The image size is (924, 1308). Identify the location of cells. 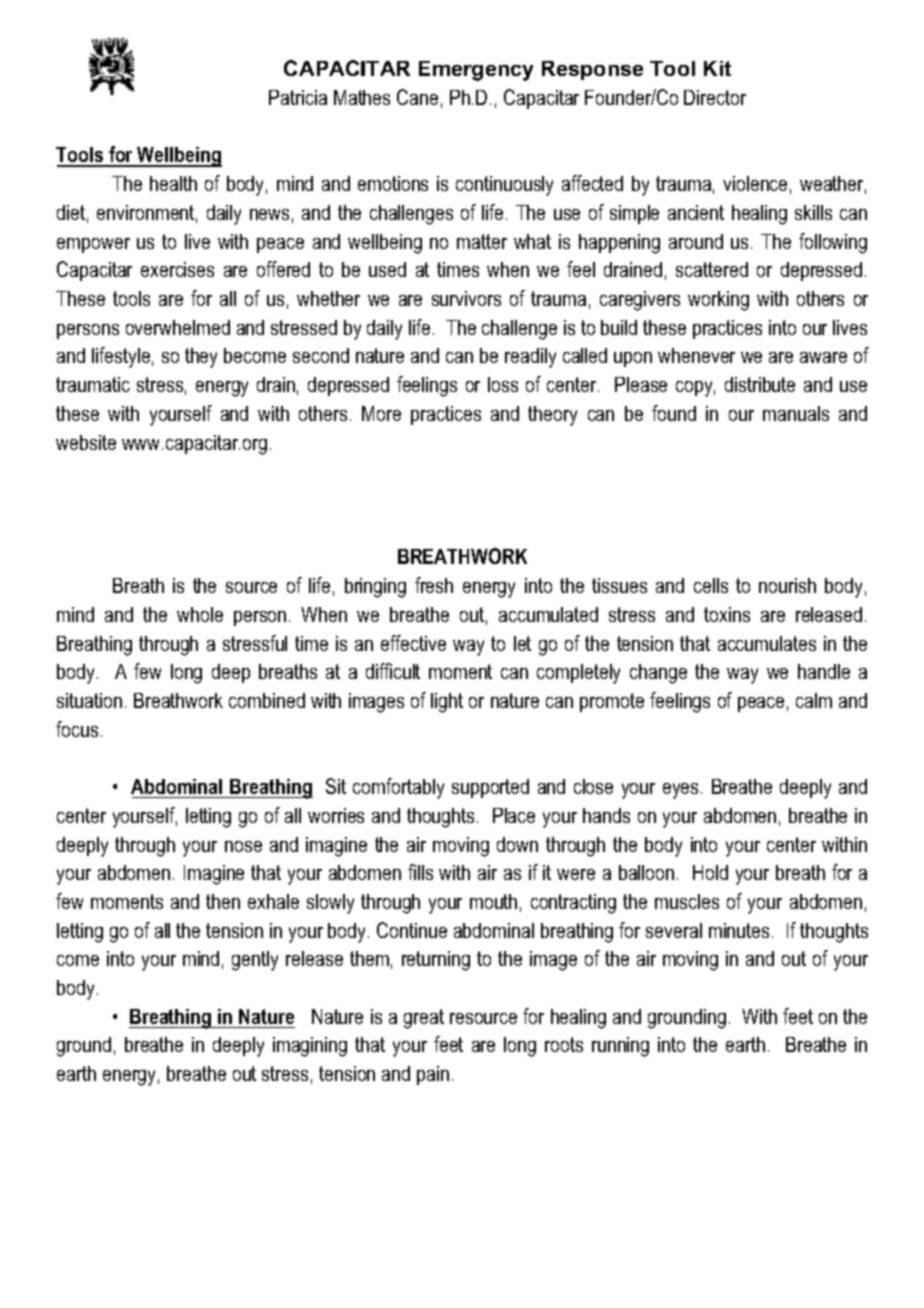
(711, 585).
